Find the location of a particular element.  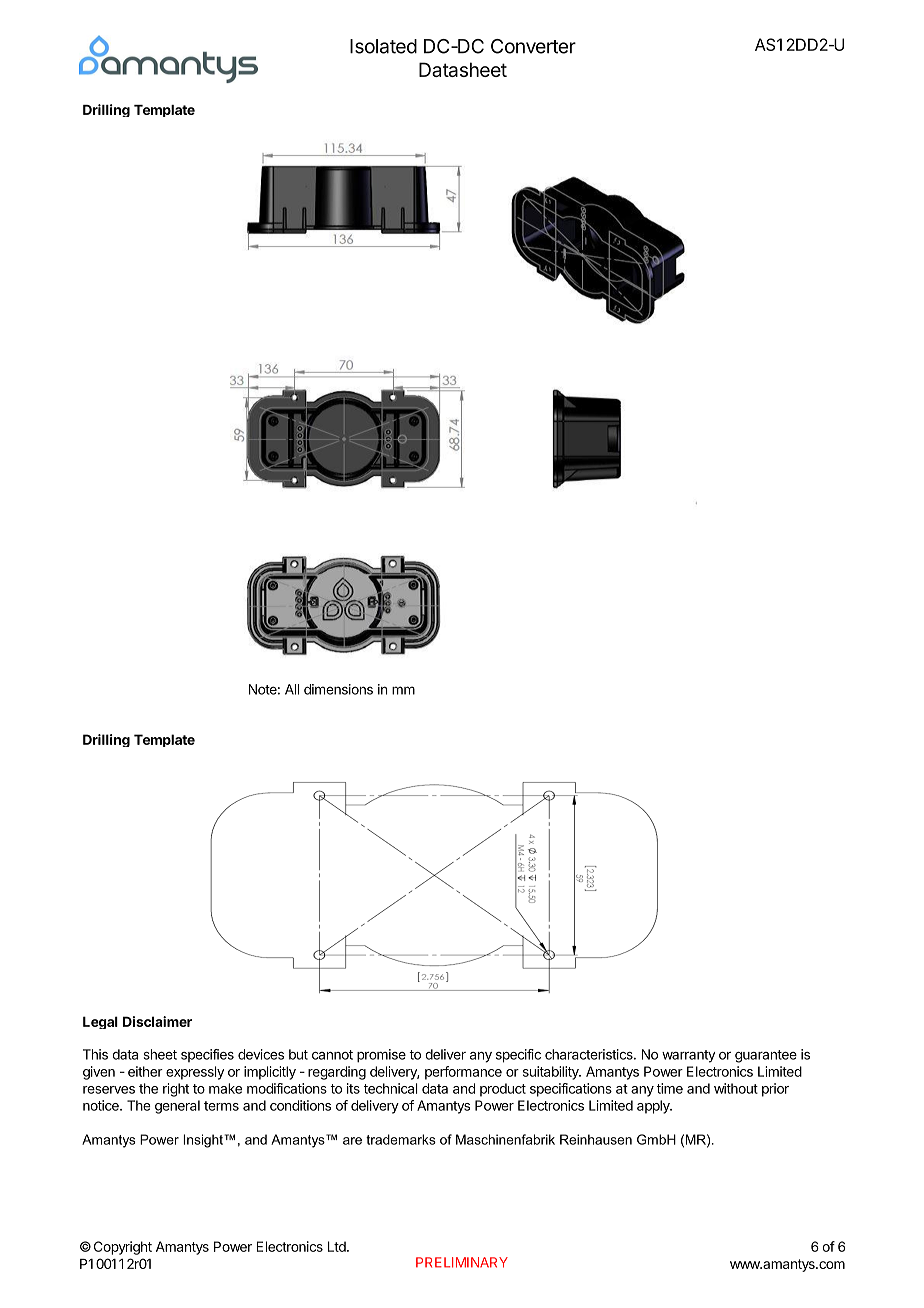

promise is located at coordinates (381, 1056).
